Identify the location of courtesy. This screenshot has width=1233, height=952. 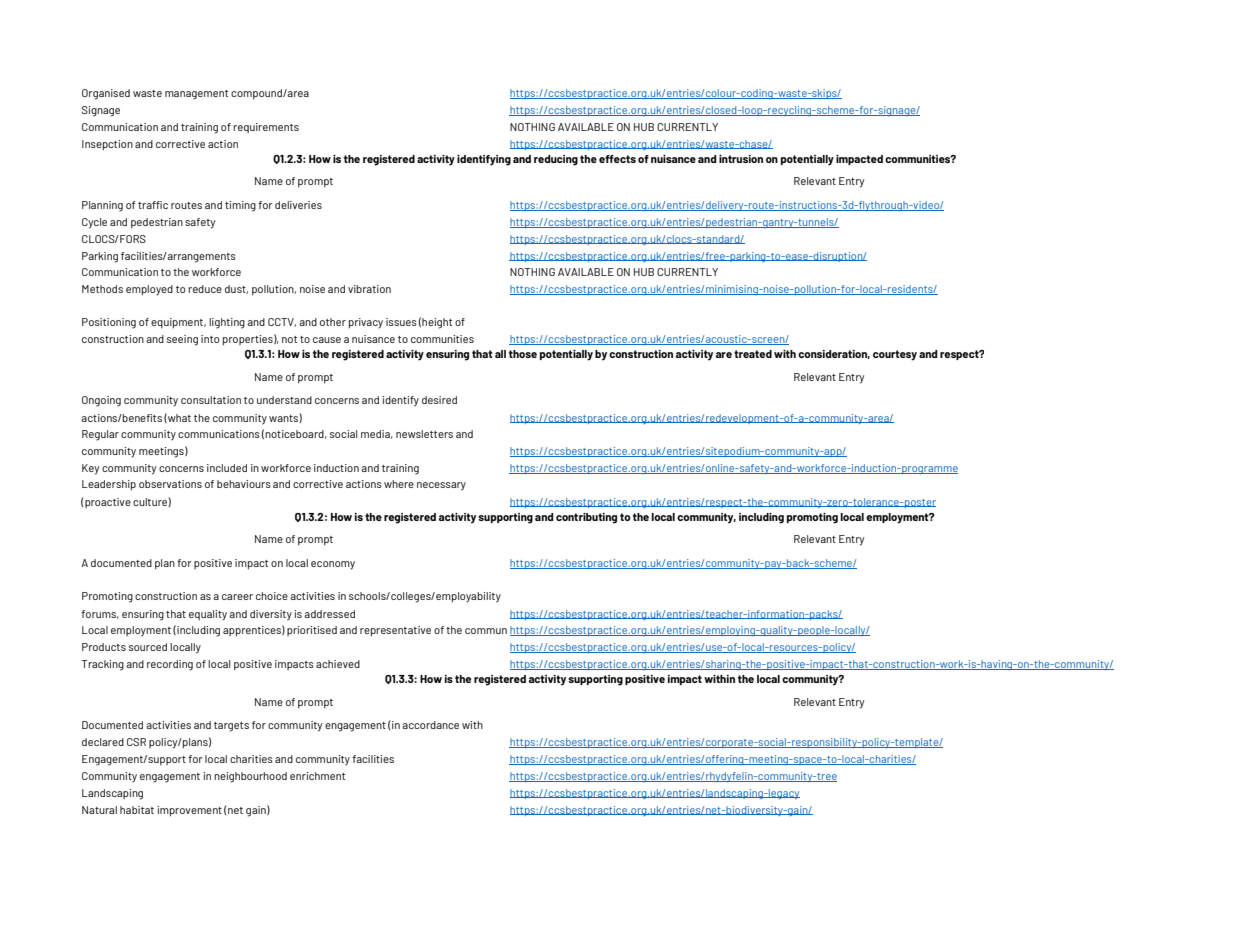
(895, 355).
